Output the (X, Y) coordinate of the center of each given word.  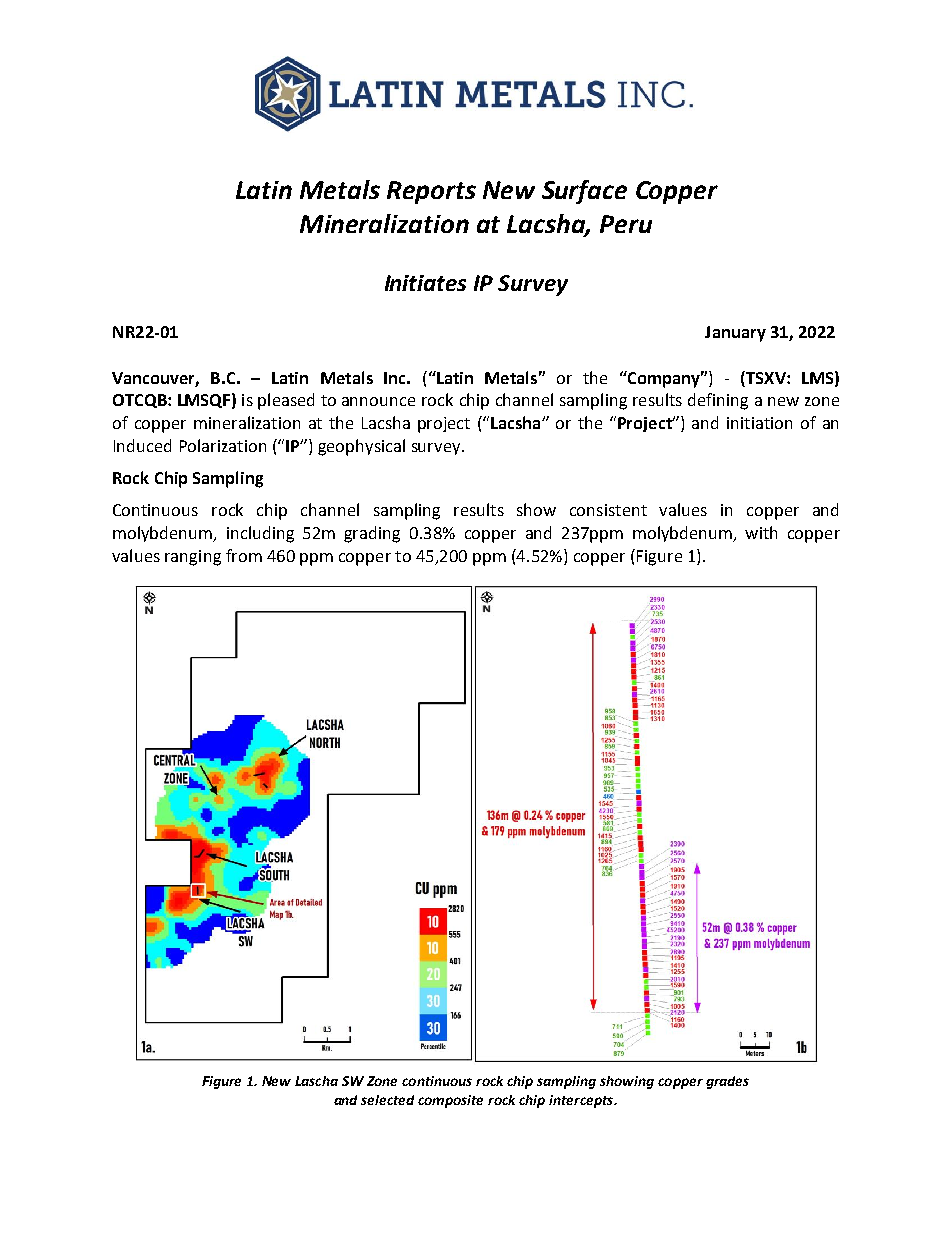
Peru (626, 224)
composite (450, 1101)
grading (372, 534)
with (761, 532)
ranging (193, 558)
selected (387, 1100)
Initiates (425, 283)
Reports (431, 192)
